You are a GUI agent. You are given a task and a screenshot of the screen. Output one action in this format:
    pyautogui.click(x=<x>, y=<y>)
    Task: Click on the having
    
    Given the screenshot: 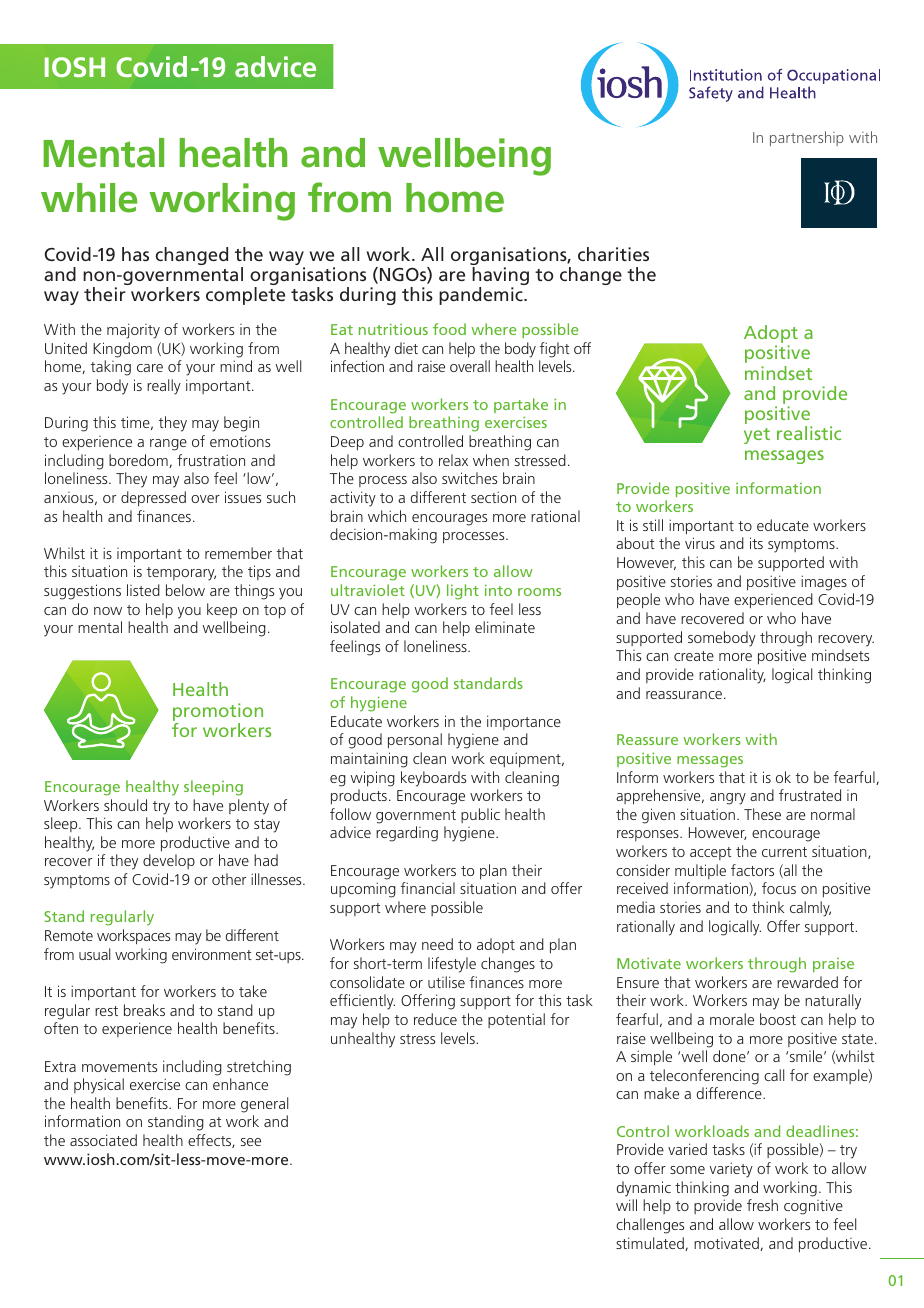 What is the action you would take?
    pyautogui.click(x=500, y=277)
